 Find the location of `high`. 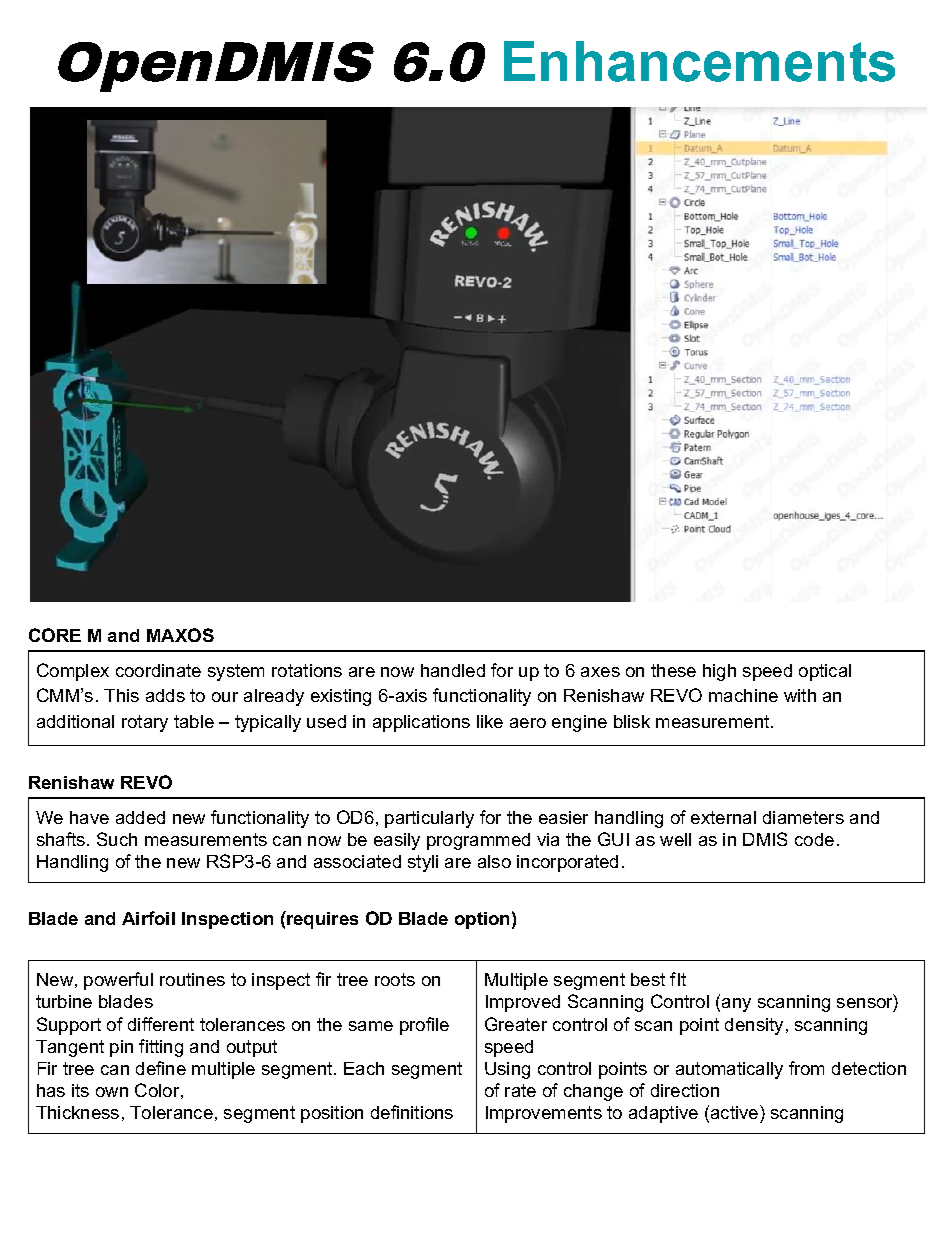

high is located at coordinates (719, 672).
